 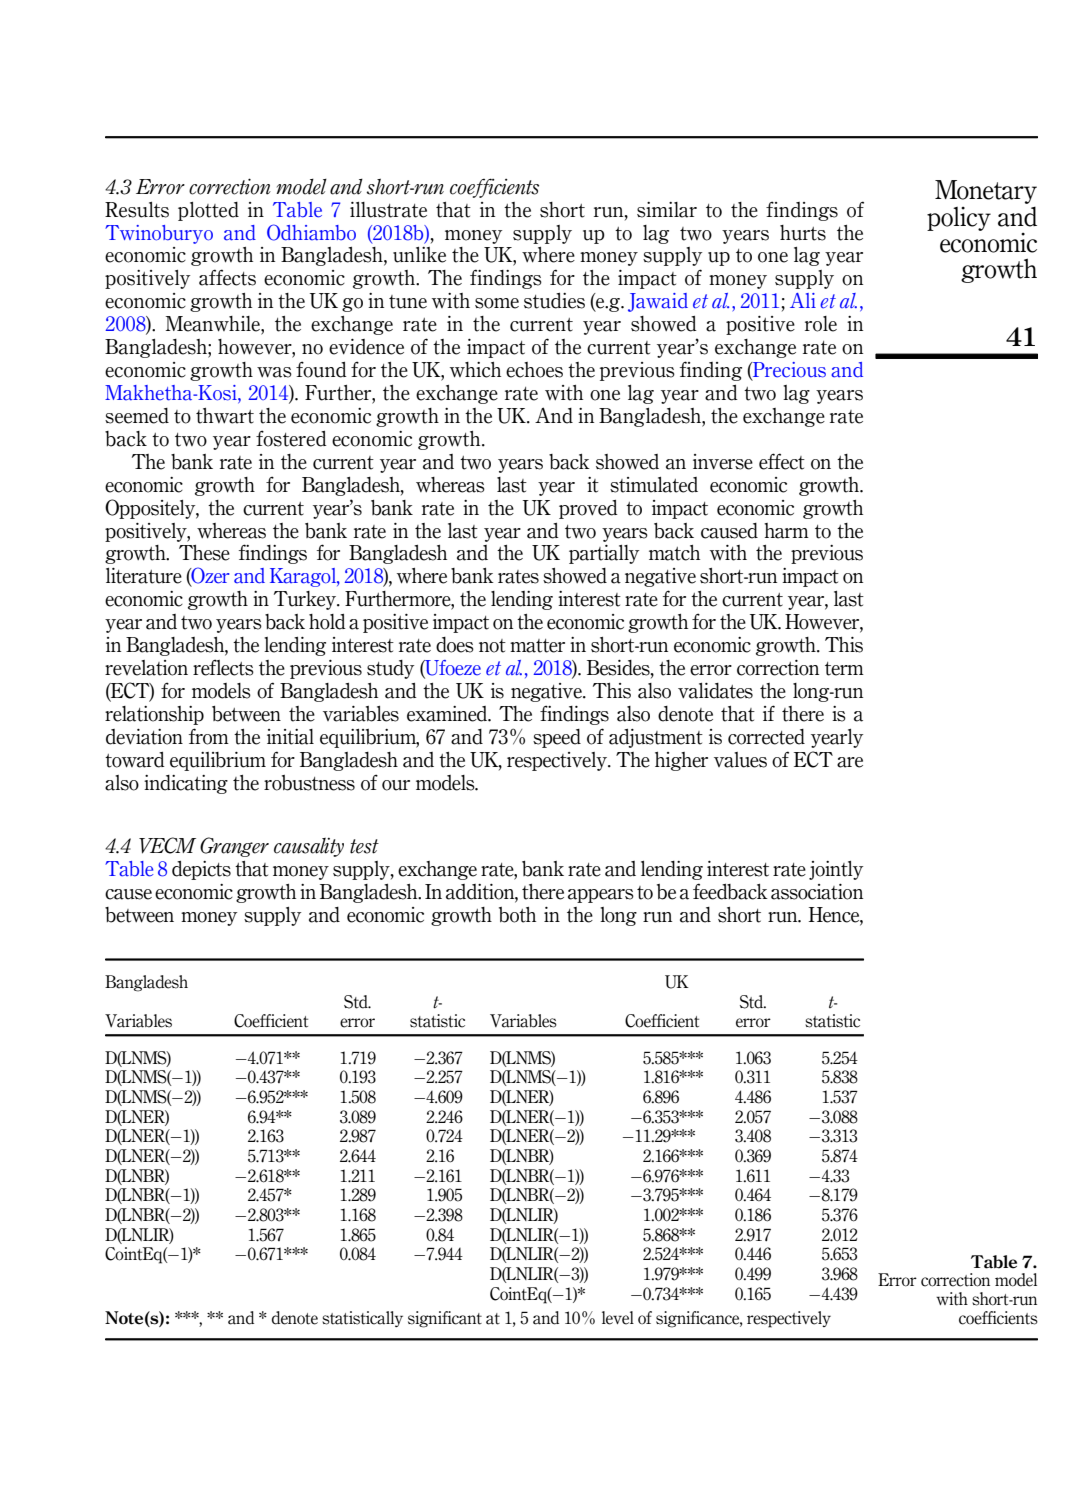 What do you see at coordinates (208, 211) in the page?
I see `plotted` at bounding box center [208, 211].
